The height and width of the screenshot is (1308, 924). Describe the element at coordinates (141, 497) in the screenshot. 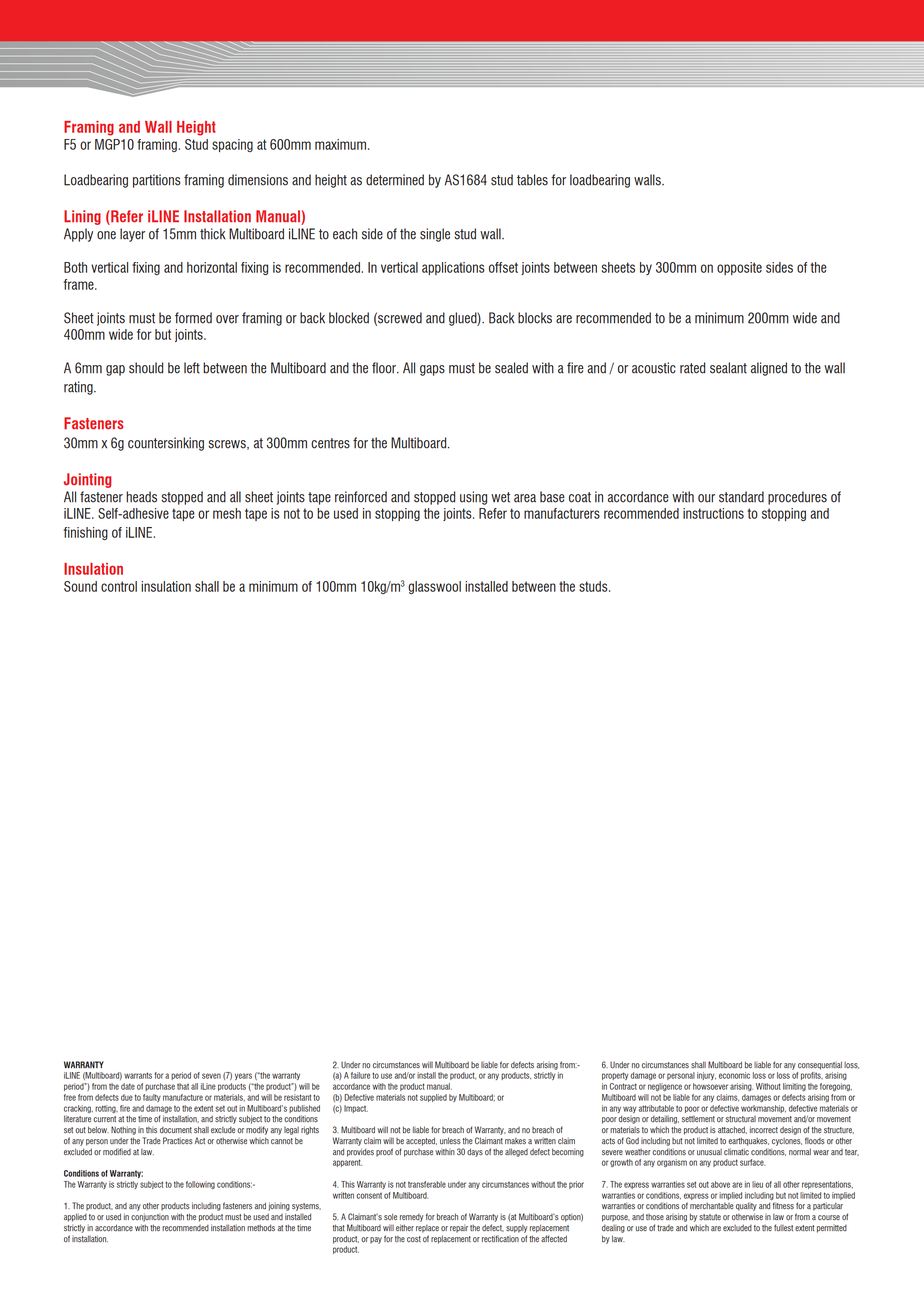

I see `heads` at that location.
